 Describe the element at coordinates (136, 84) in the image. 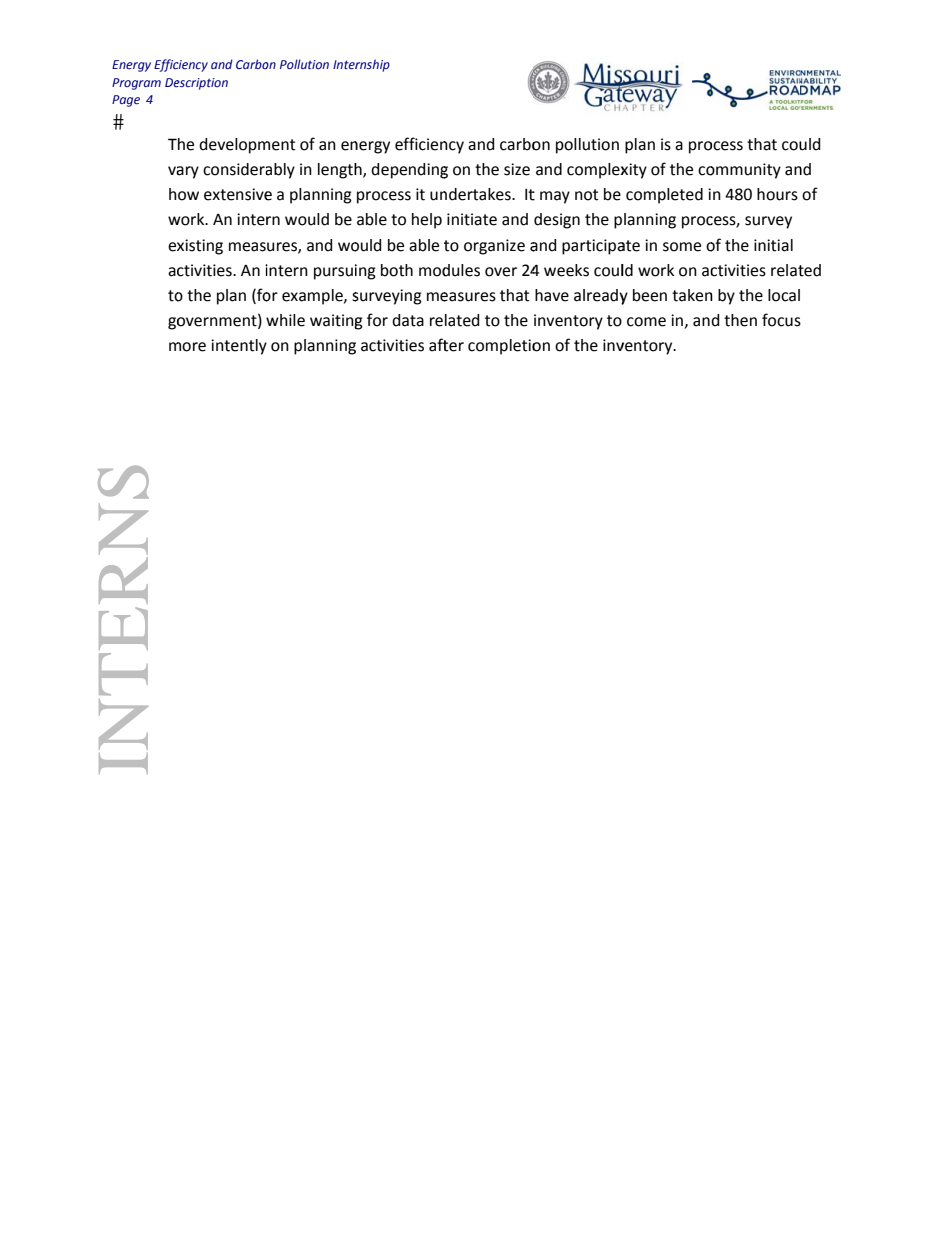

I see `Program` at that location.
